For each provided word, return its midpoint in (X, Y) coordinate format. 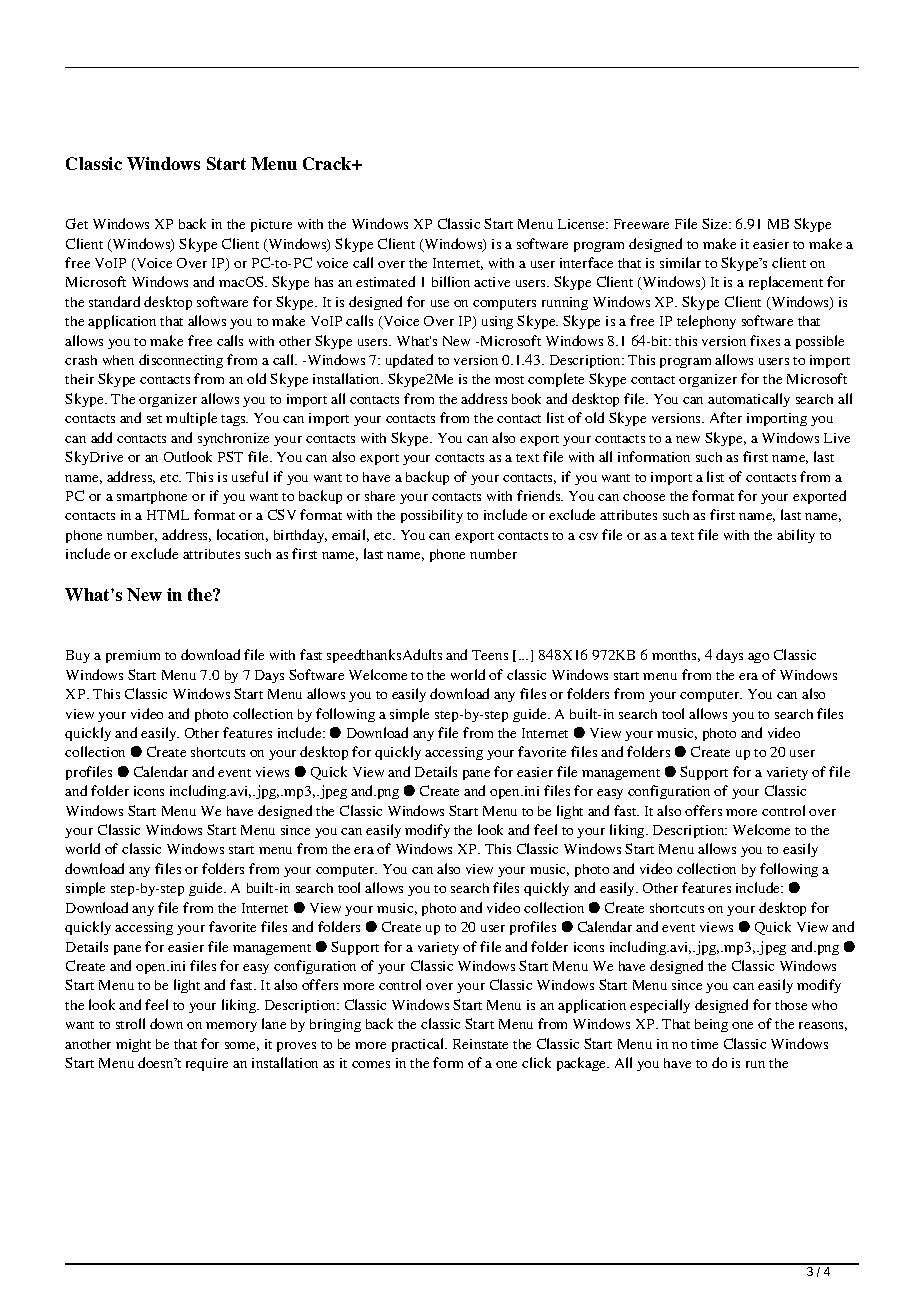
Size (716, 223)
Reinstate (480, 1044)
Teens (490, 655)
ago (758, 658)
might (133, 1045)
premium (133, 656)
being (711, 1025)
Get (77, 223)
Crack (328, 163)
